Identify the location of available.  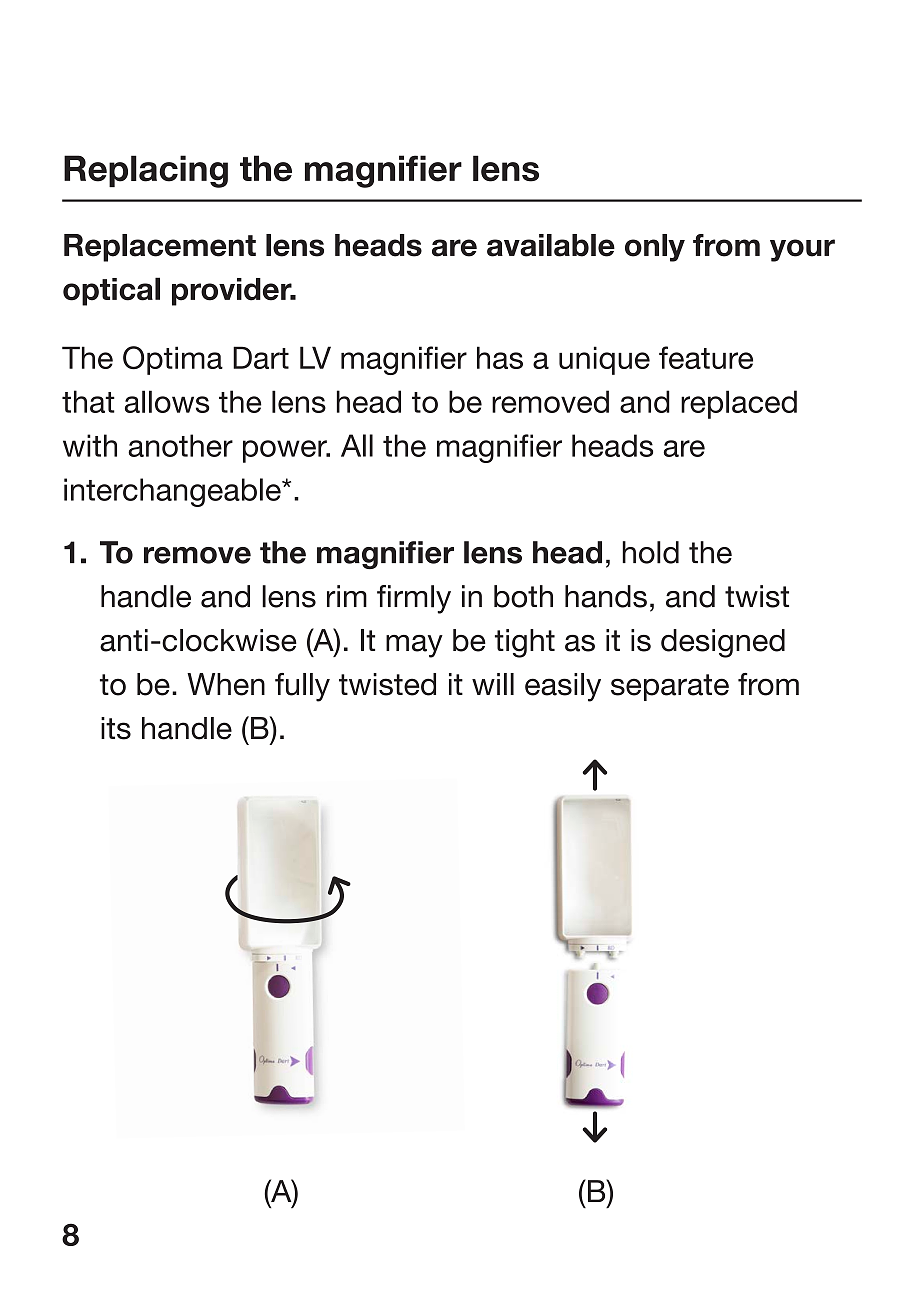
(551, 245).
